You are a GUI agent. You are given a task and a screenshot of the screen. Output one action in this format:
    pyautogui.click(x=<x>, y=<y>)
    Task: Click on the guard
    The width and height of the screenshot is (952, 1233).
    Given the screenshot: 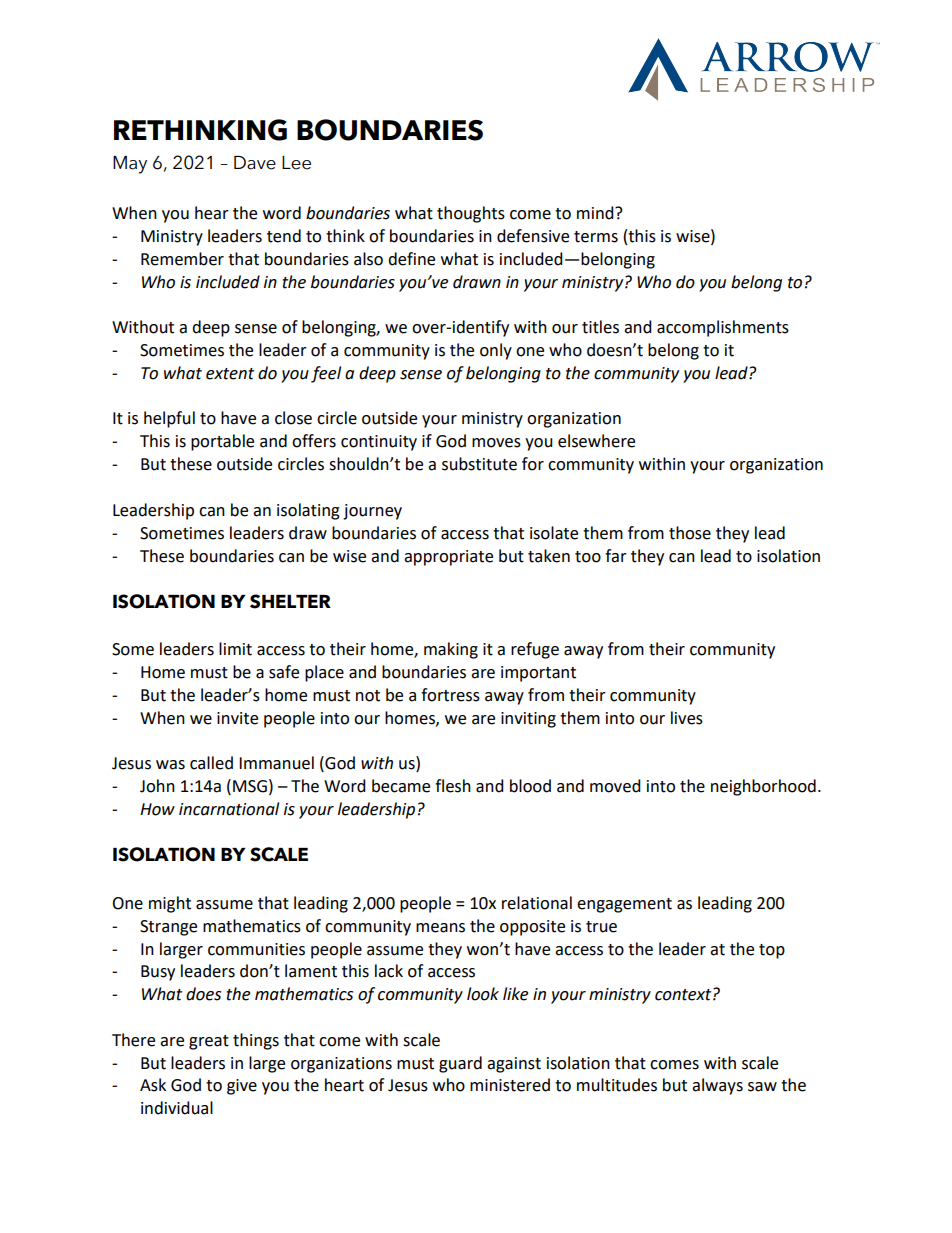 What is the action you would take?
    pyautogui.click(x=460, y=1064)
